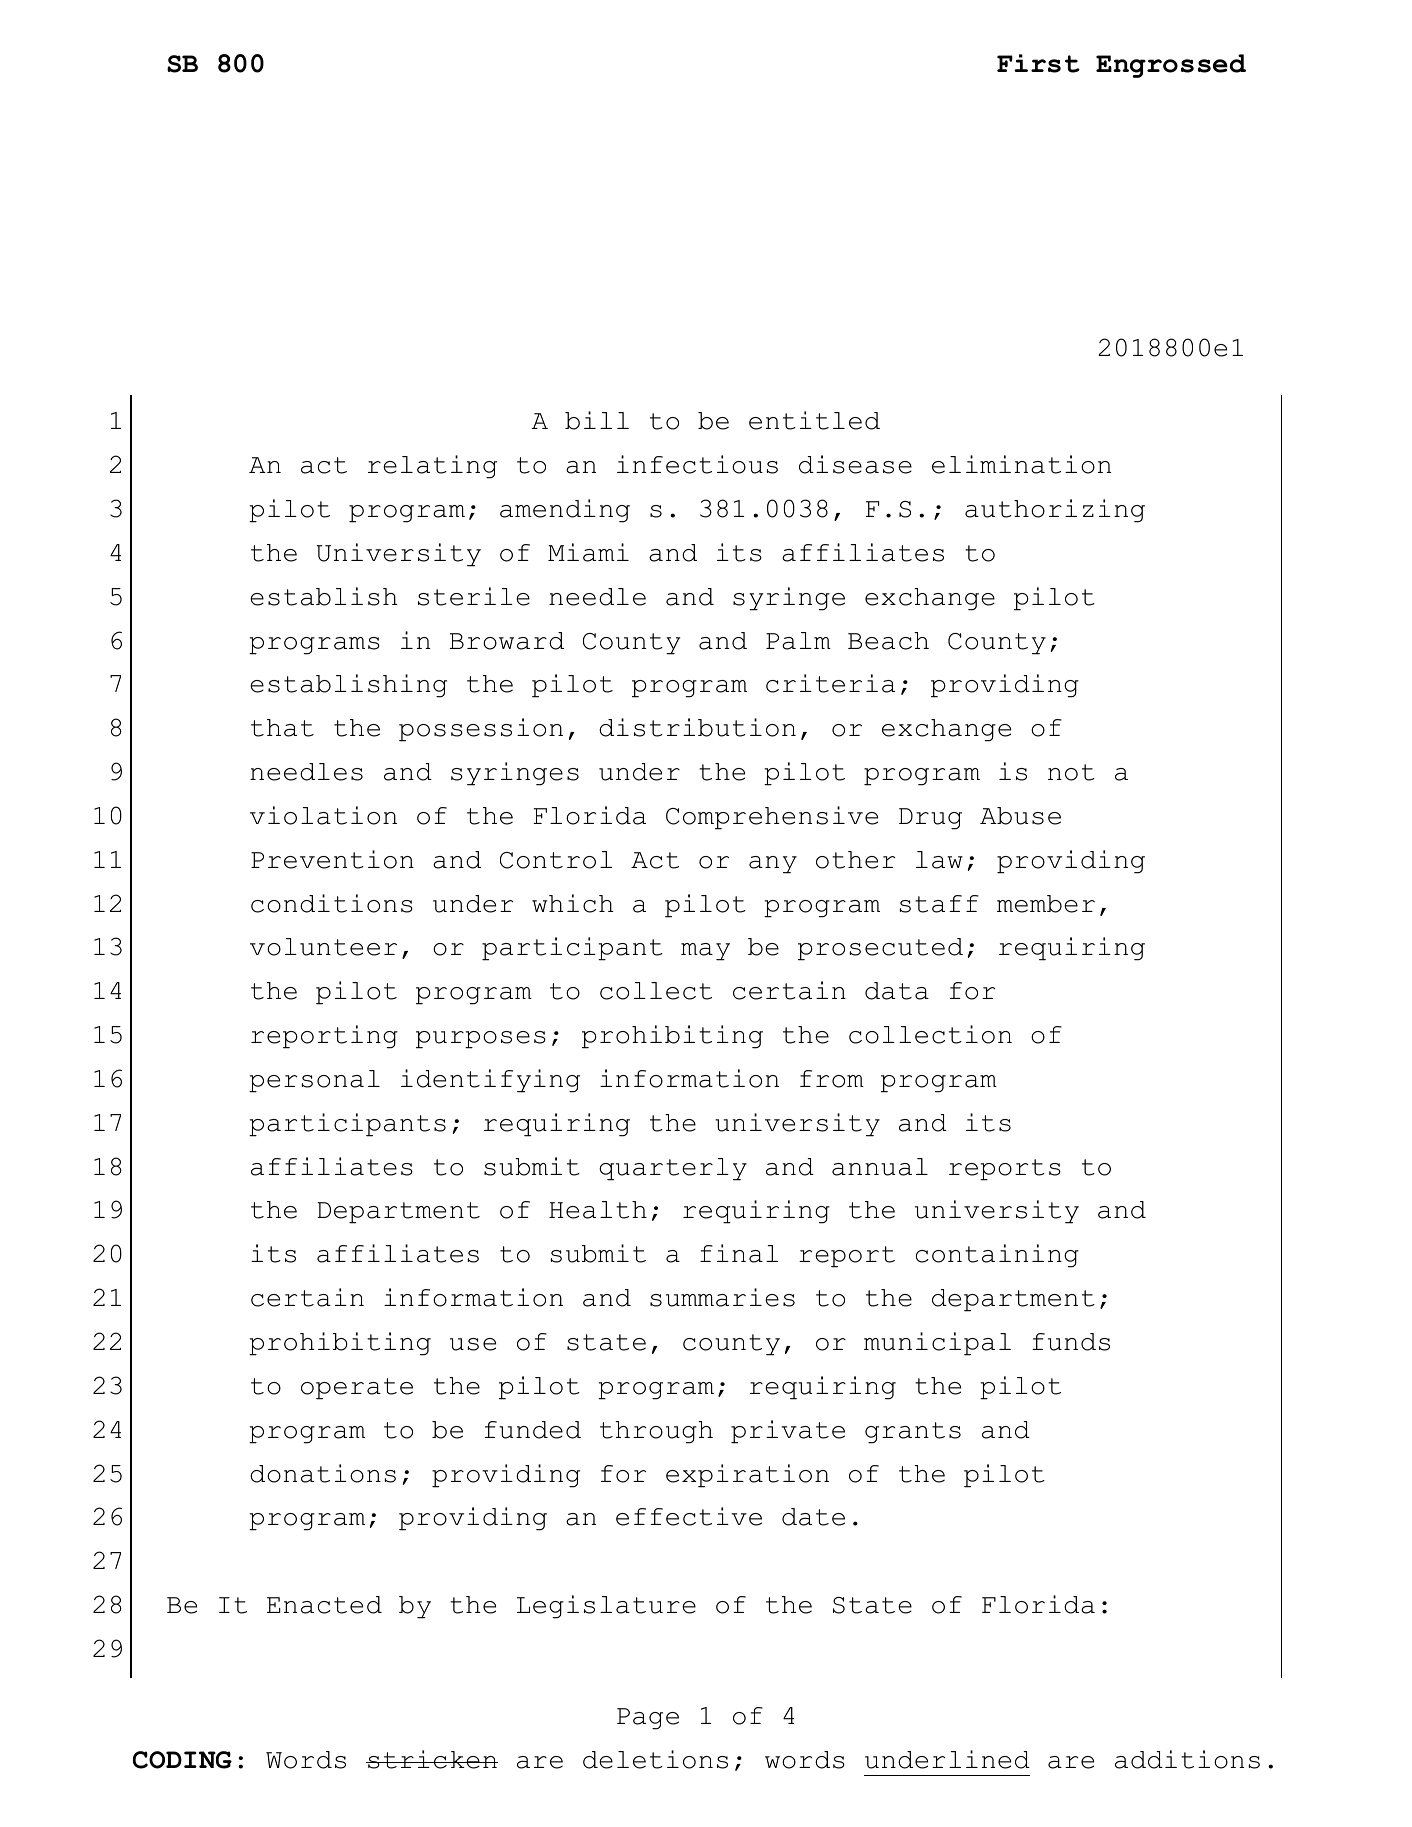 This document has width=1412, height=1827. Describe the element at coordinates (1171, 66) in the document. I see `Engrossed` at that location.
